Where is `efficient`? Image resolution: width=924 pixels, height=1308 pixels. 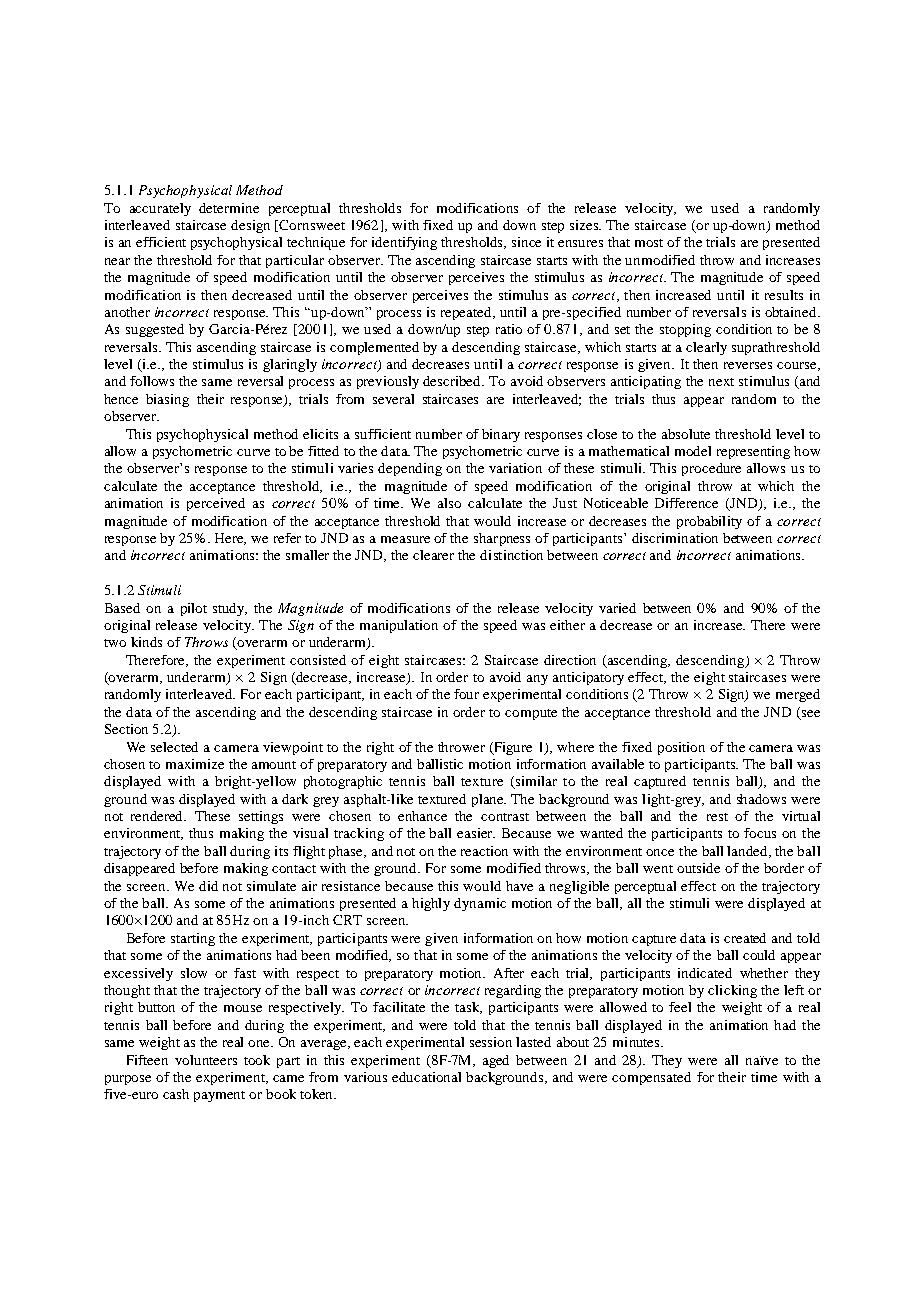
efficient is located at coordinates (161, 242).
